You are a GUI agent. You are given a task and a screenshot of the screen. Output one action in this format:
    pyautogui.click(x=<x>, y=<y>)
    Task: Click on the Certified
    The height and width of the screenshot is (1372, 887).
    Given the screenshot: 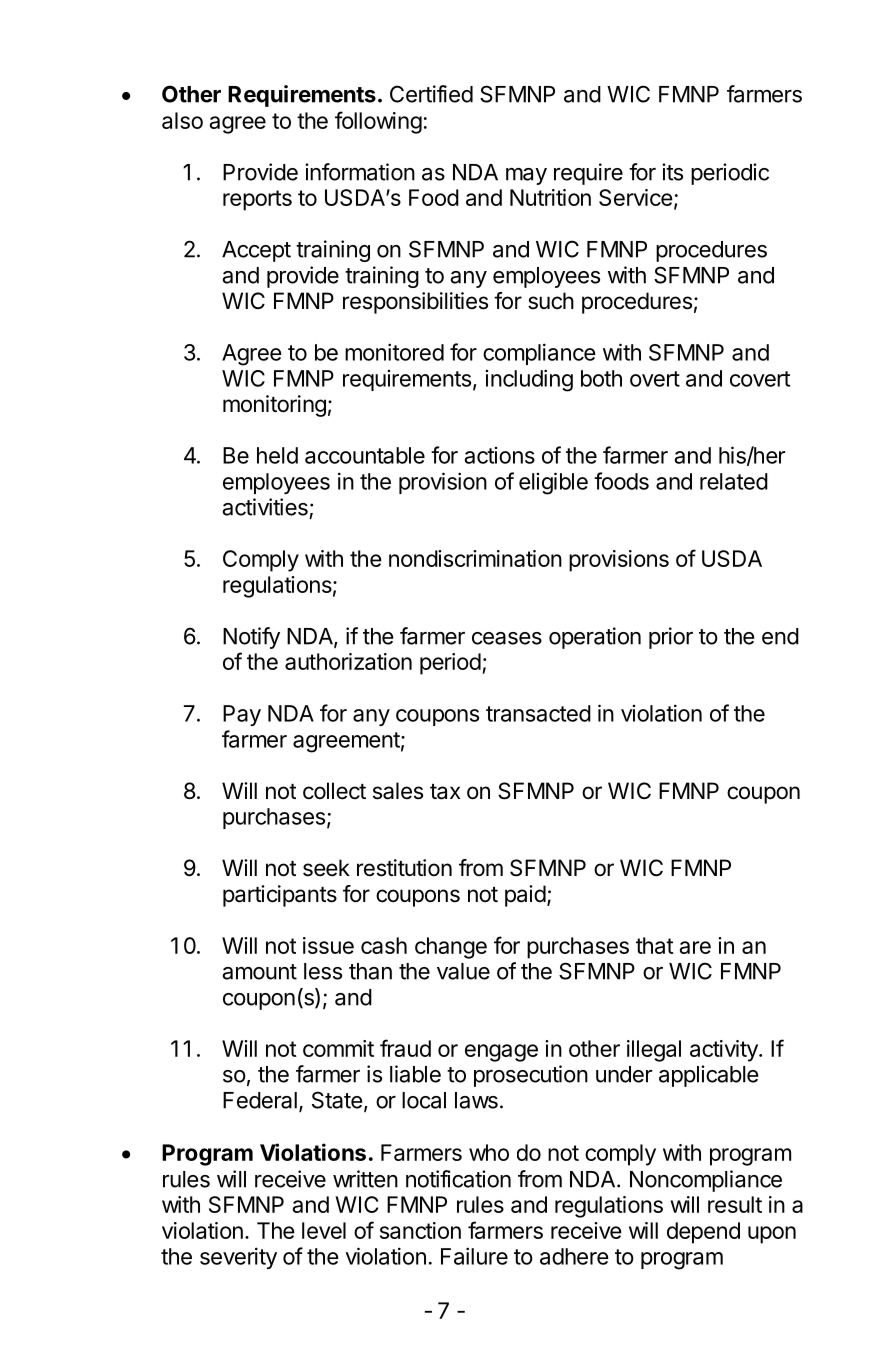 What is the action you would take?
    pyautogui.click(x=431, y=94)
